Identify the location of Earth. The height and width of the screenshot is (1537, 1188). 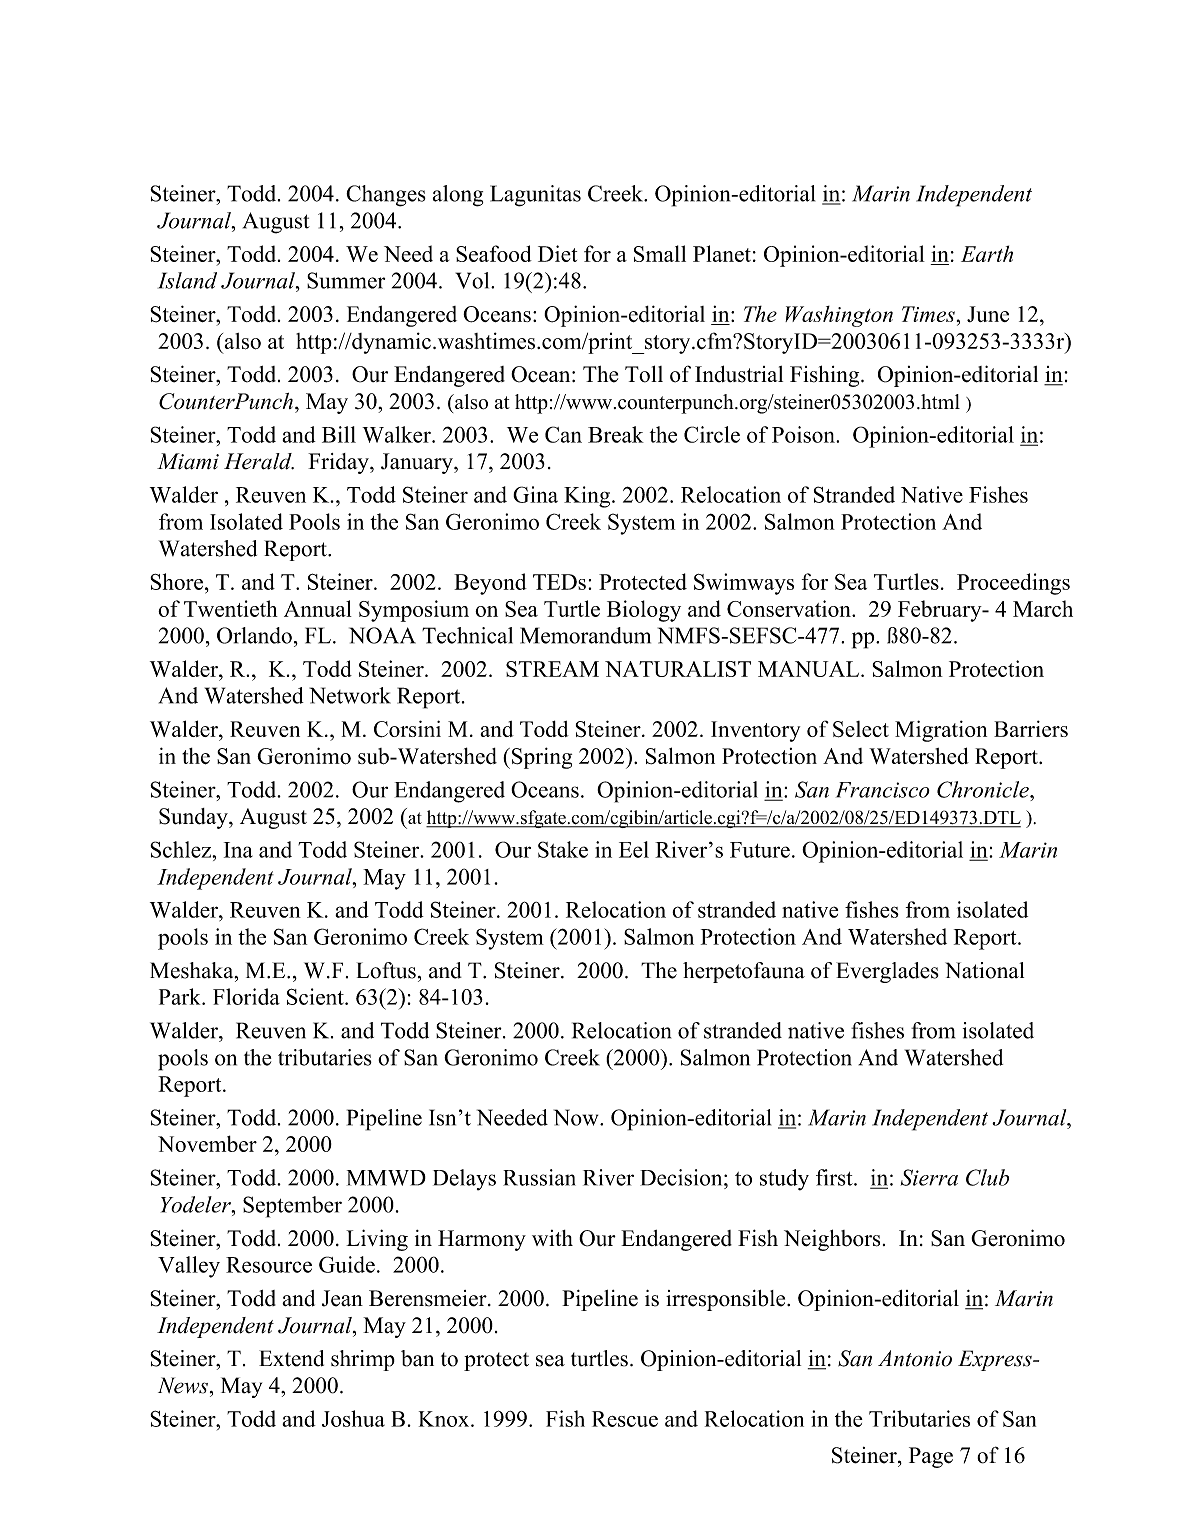
(987, 253).
